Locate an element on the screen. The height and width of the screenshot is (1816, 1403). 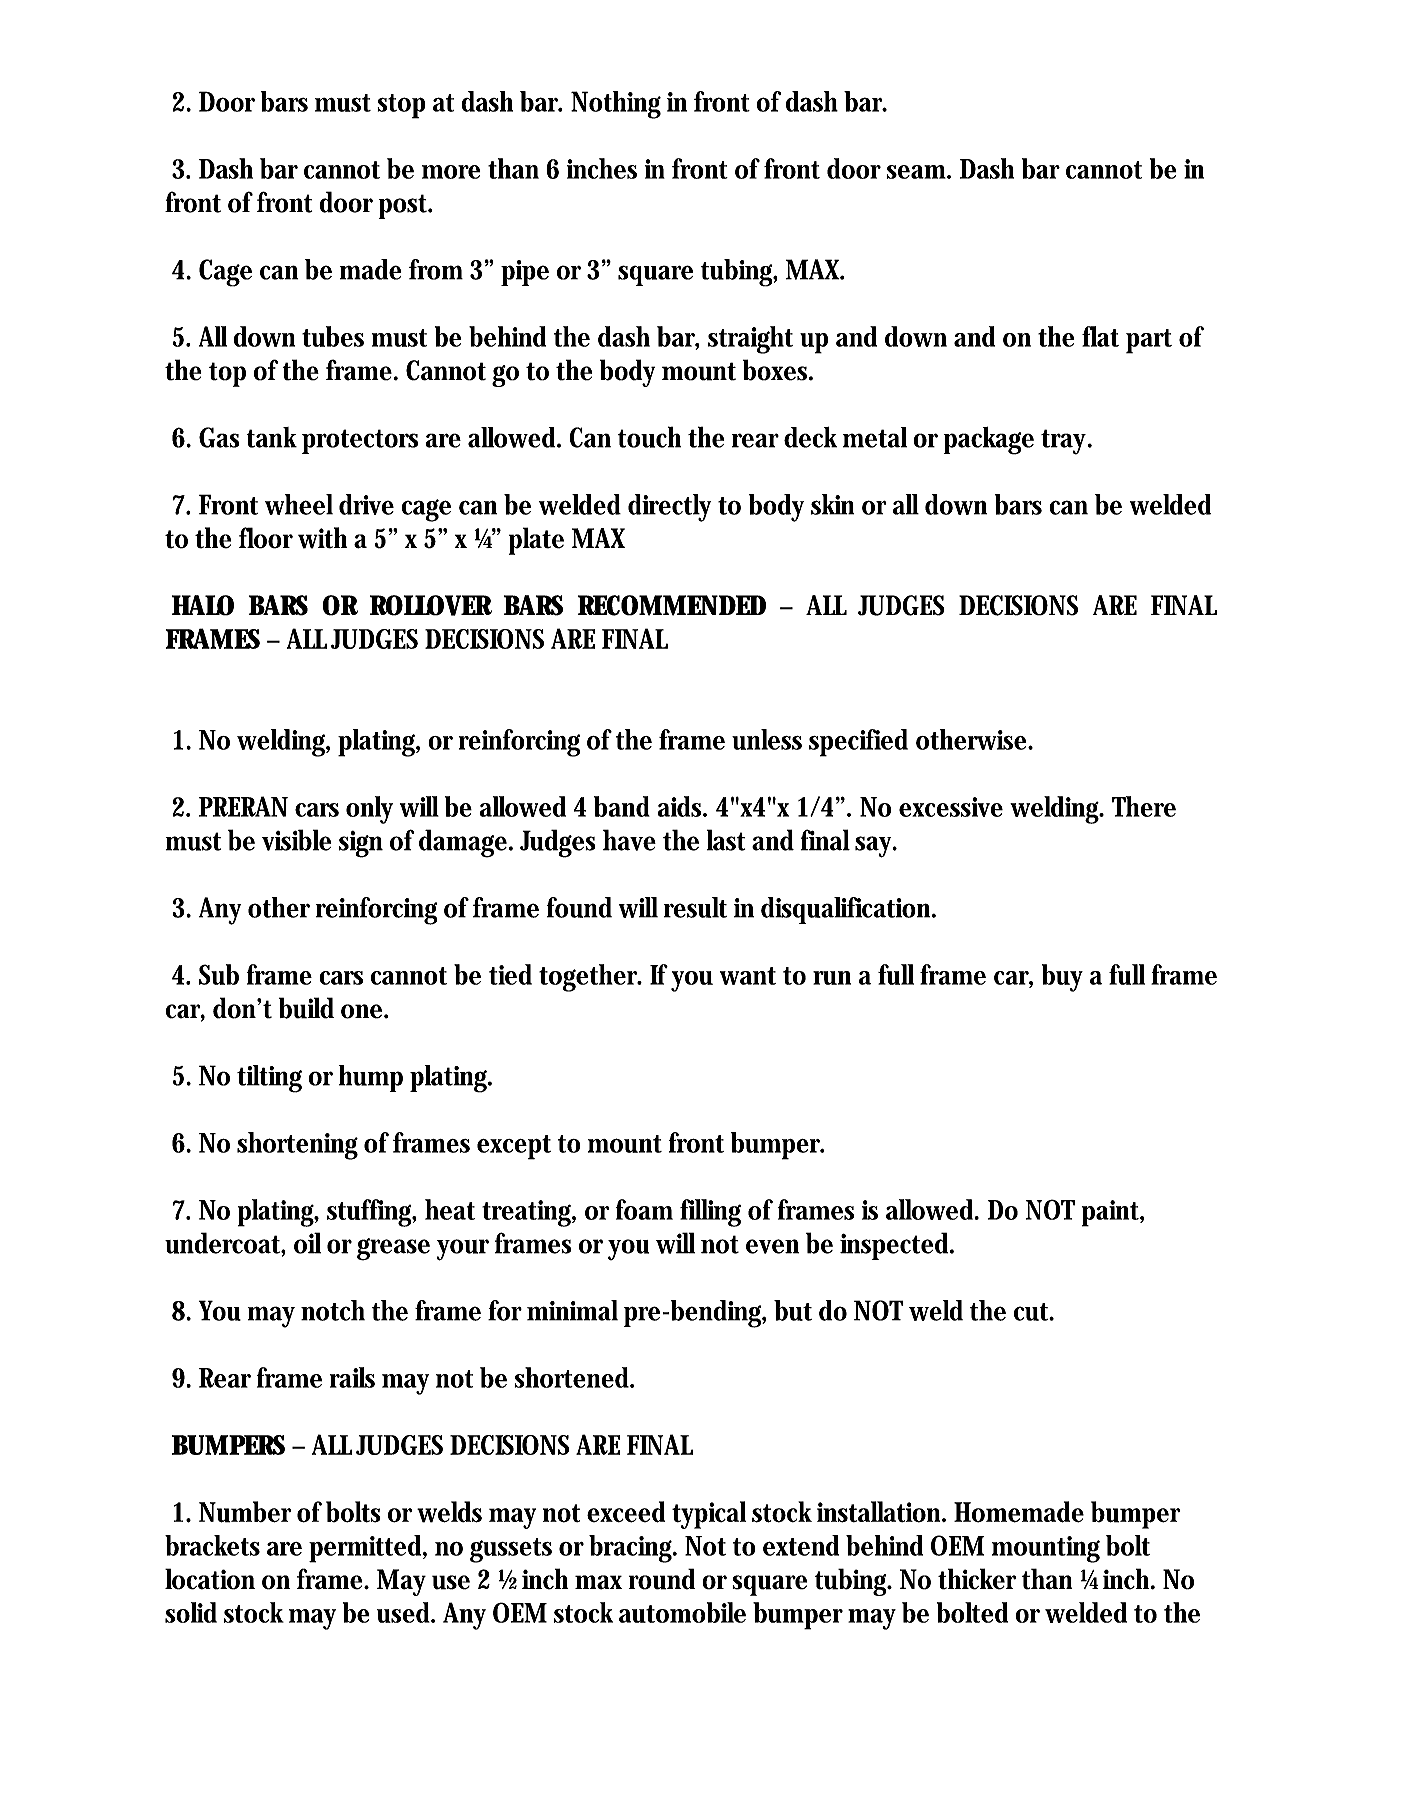
visible is located at coordinates (296, 840).
